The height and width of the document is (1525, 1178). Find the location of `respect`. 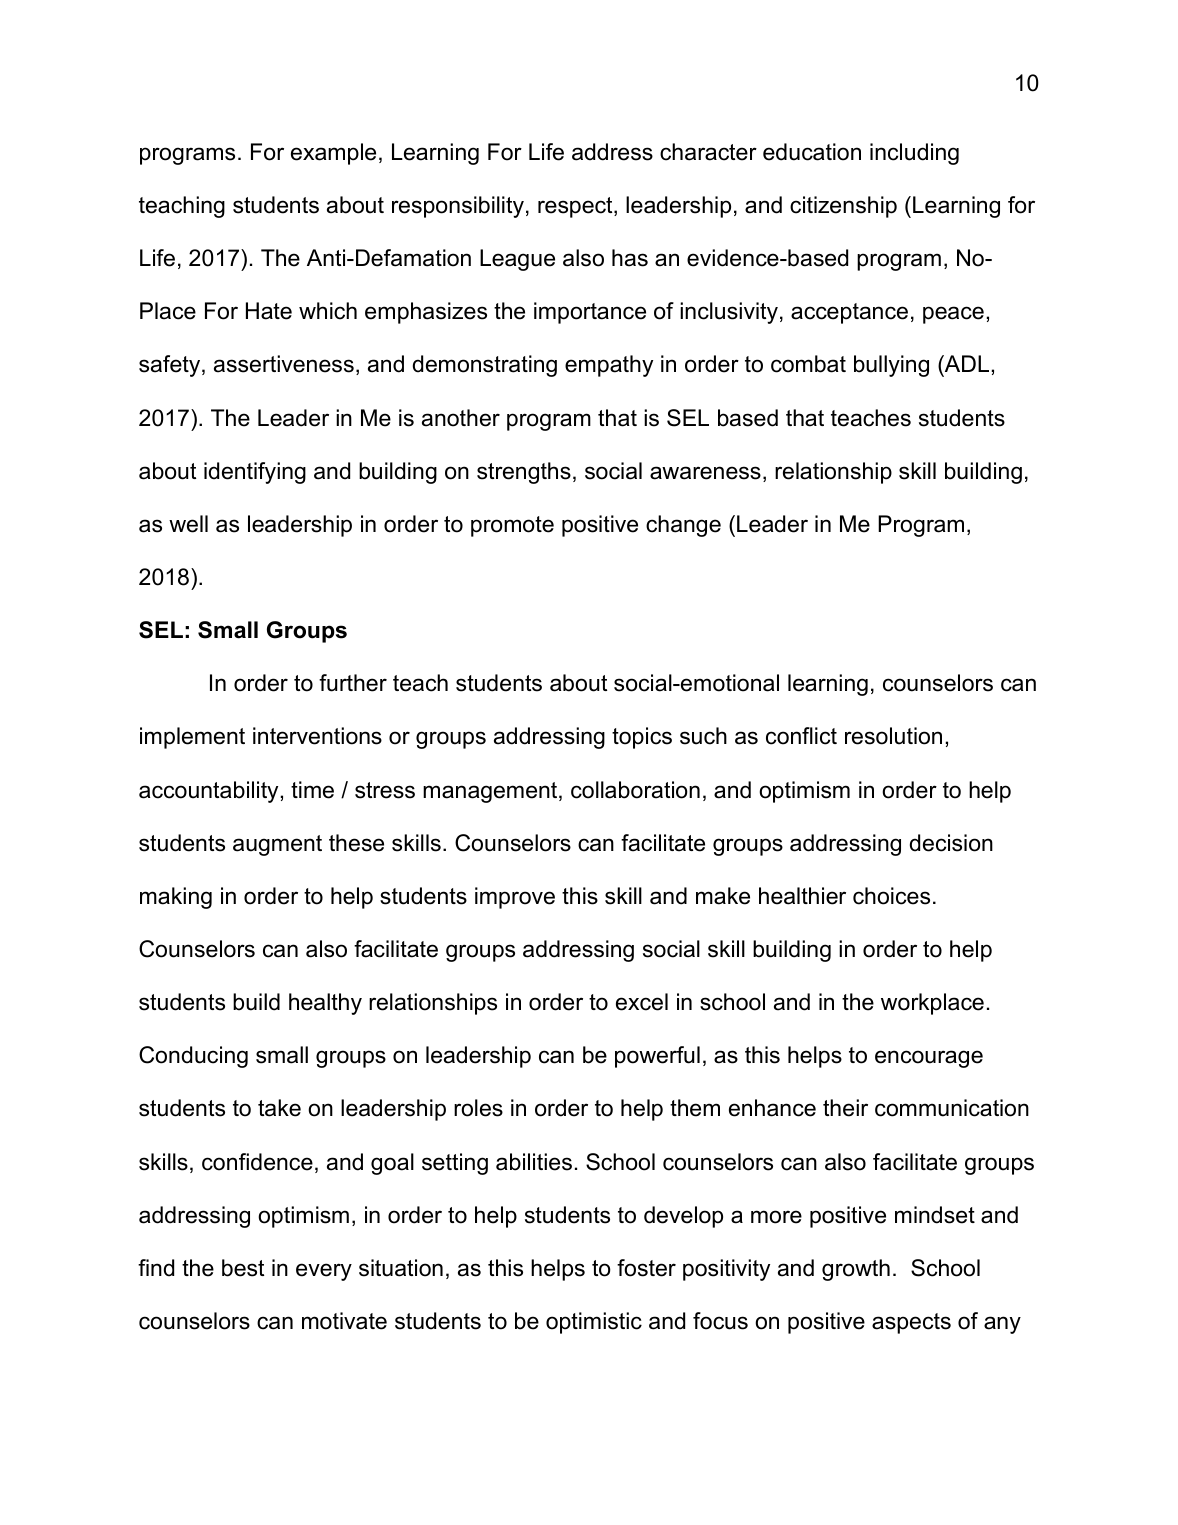

respect is located at coordinates (576, 207).
